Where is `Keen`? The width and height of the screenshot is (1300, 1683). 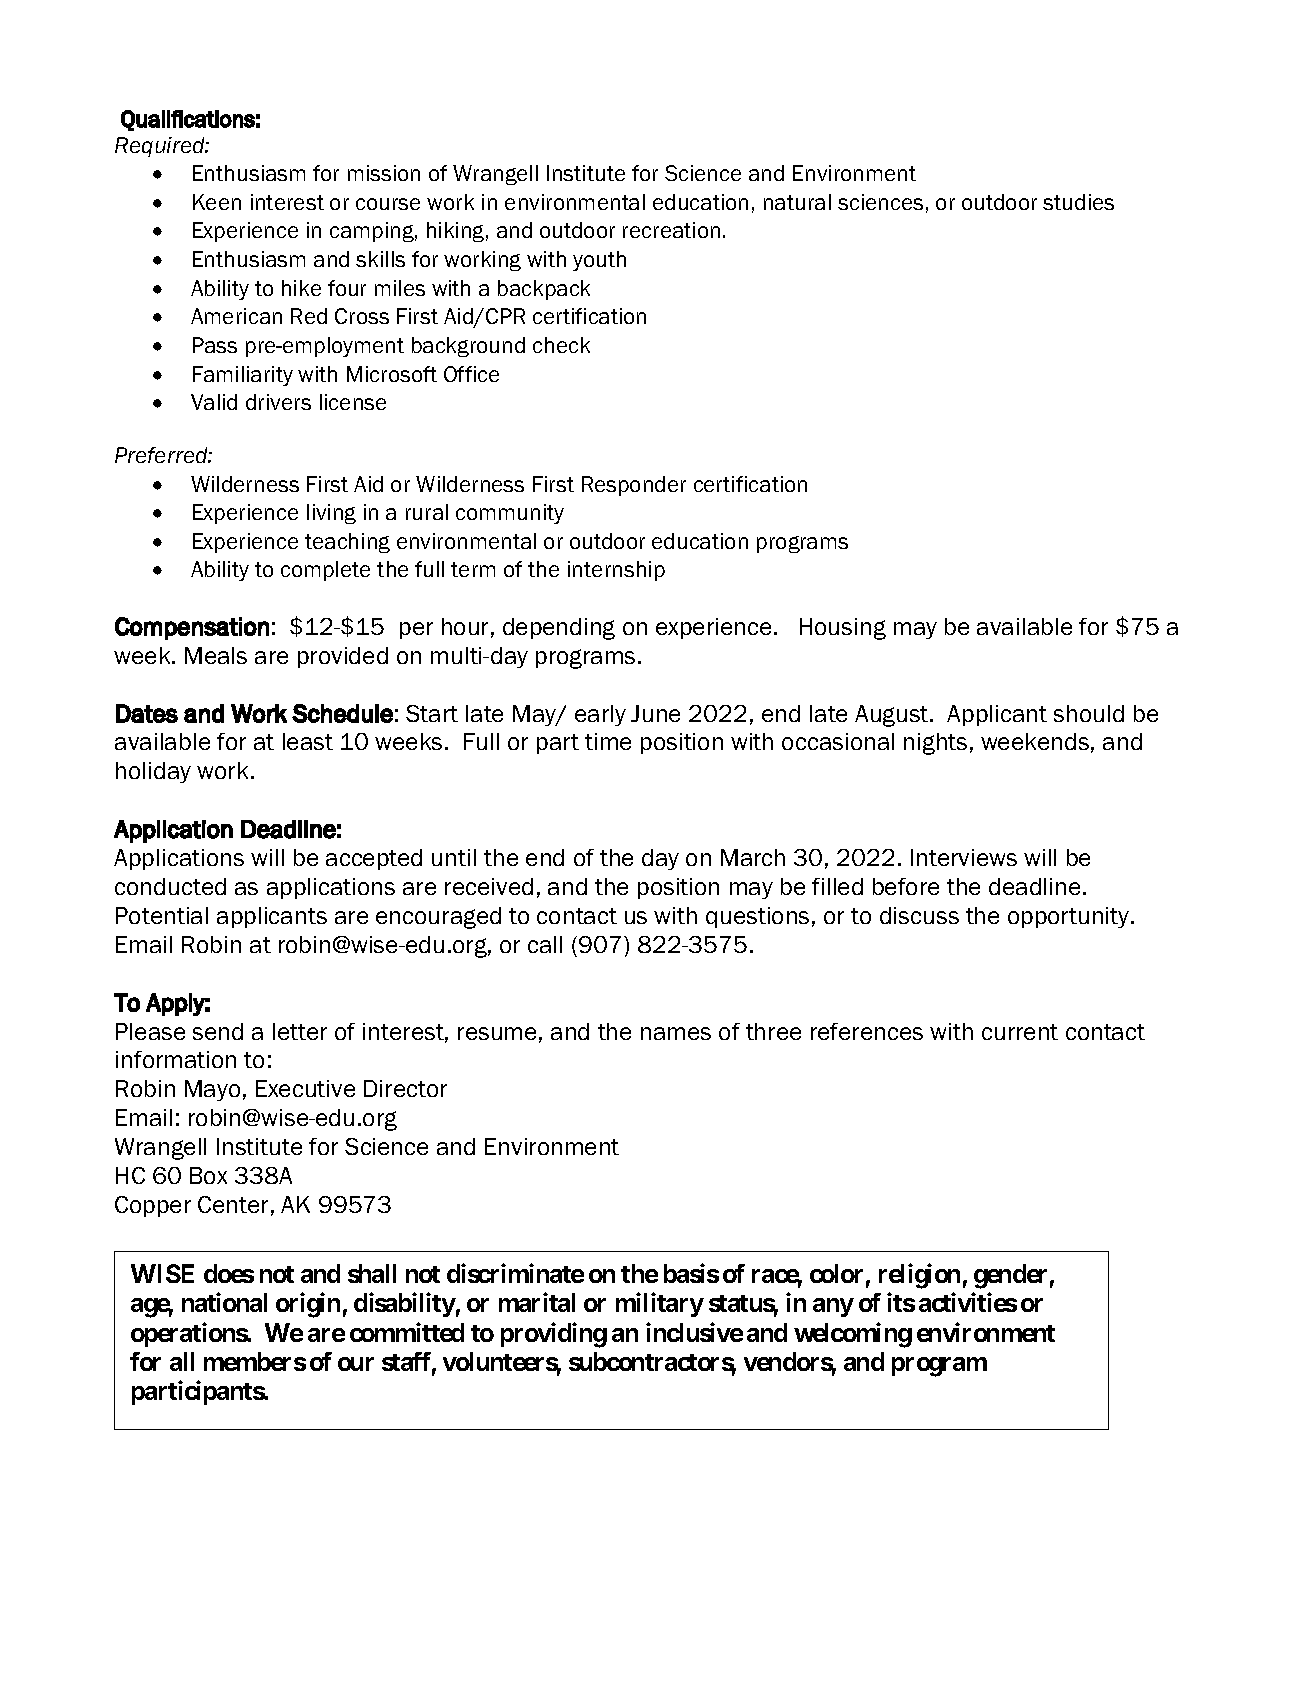 Keen is located at coordinates (217, 202).
